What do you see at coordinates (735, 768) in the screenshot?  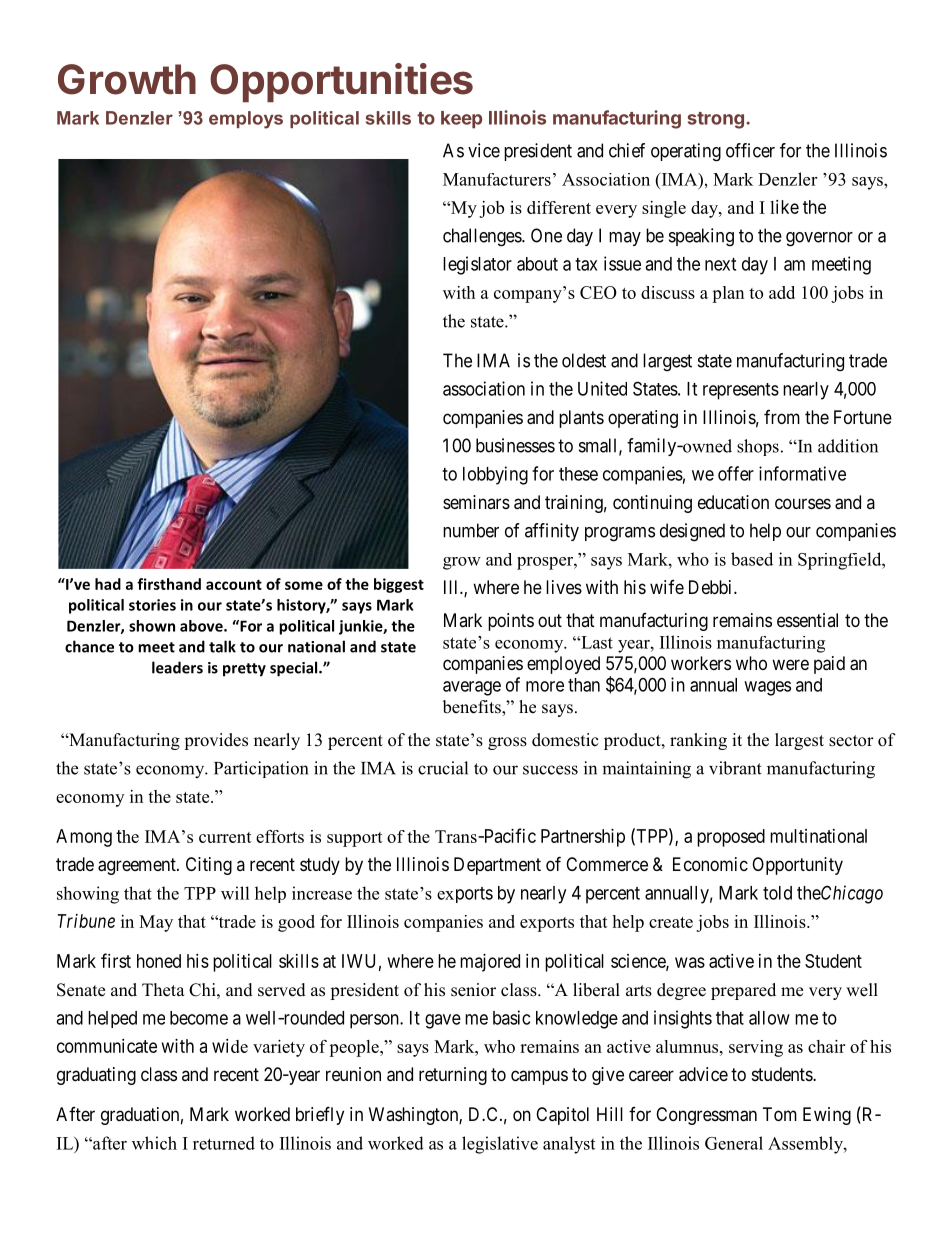 I see `vibrant` at bounding box center [735, 768].
